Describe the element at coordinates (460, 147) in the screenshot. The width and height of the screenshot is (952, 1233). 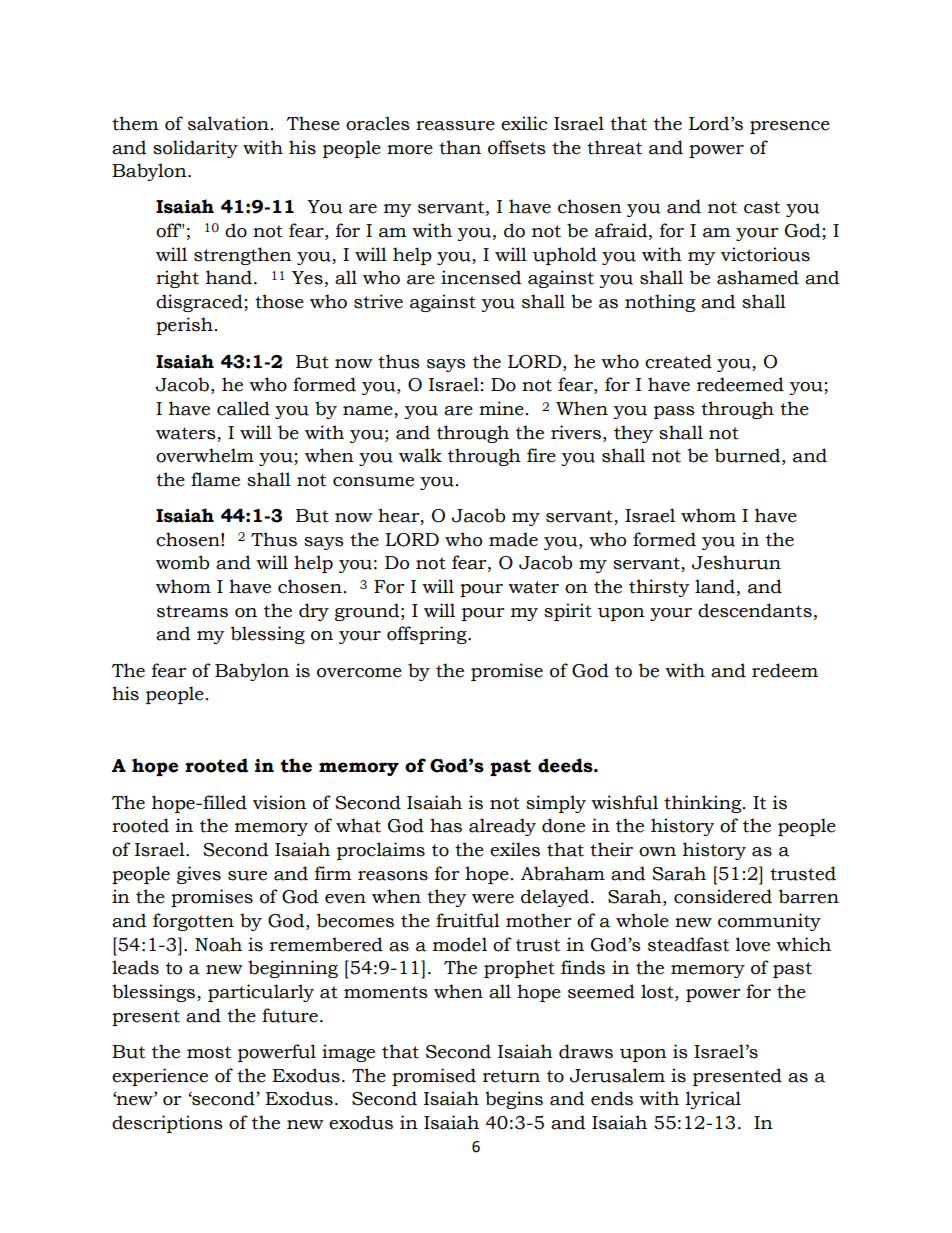
I see `than` at that location.
